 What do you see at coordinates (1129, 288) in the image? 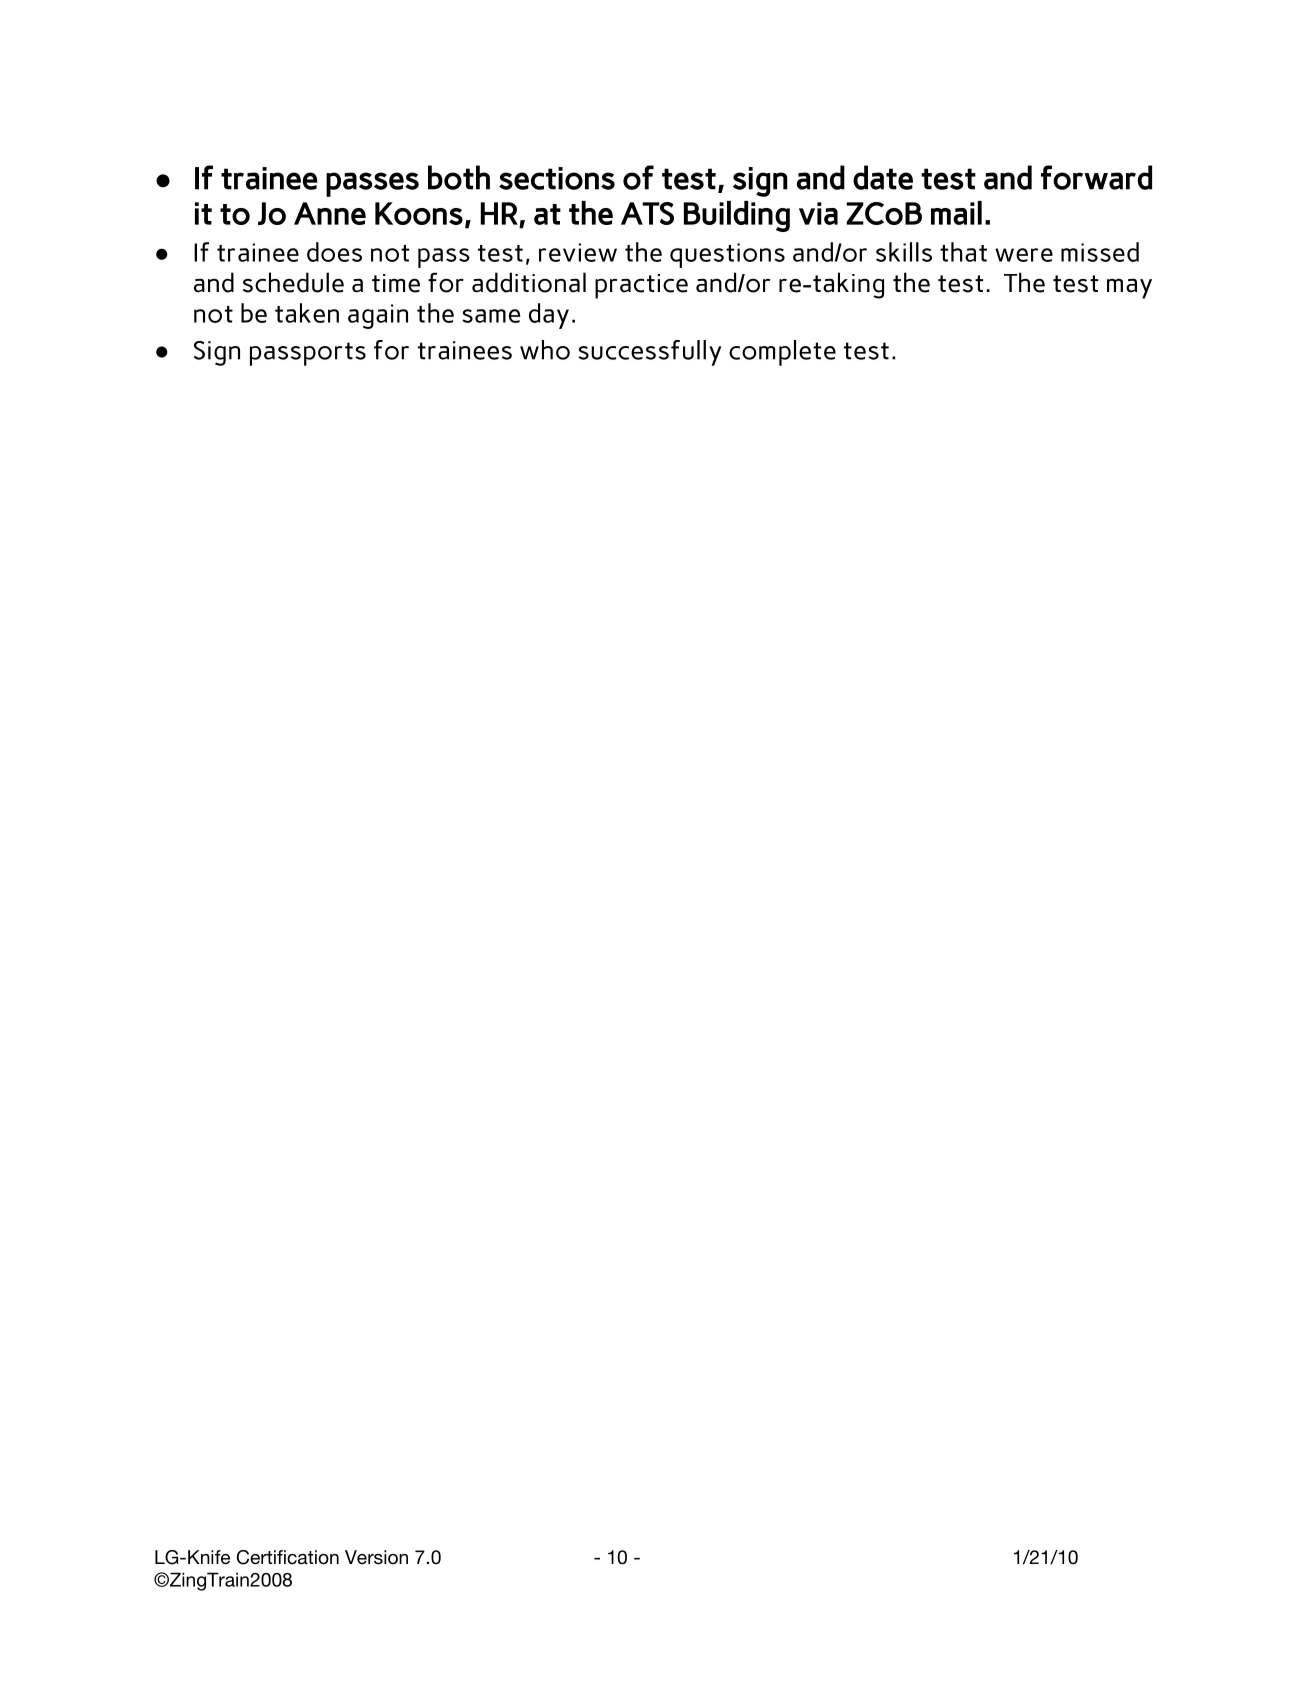
I see `may` at bounding box center [1129, 288].
